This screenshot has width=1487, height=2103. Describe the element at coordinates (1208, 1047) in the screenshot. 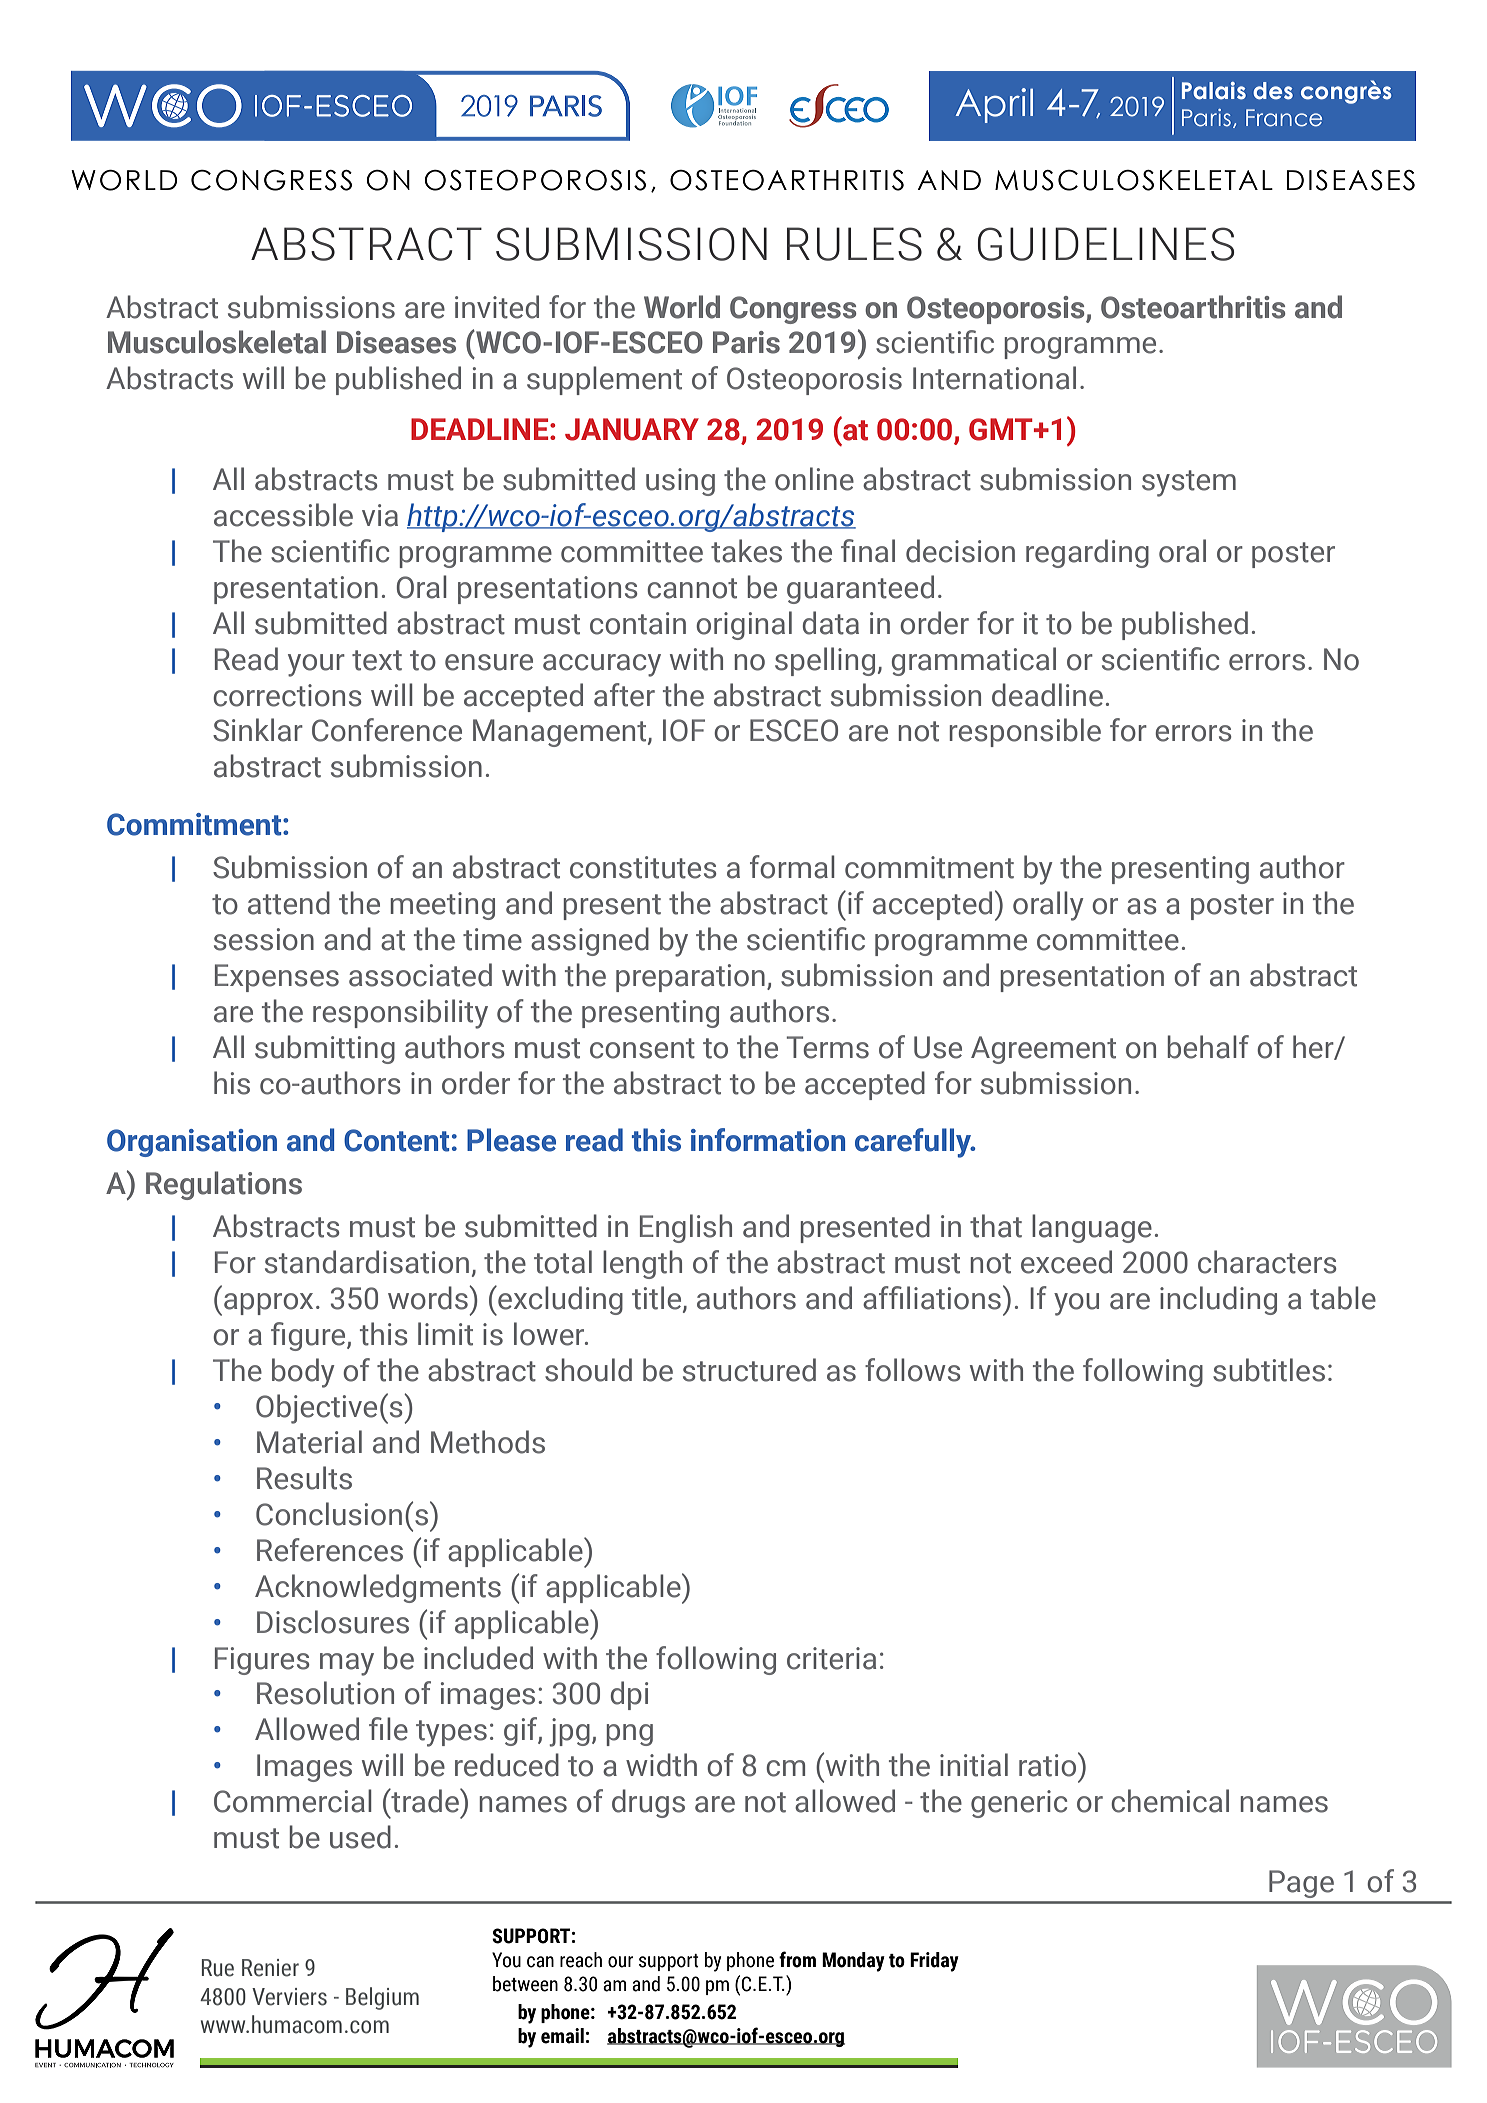

I see `behalf` at that location.
